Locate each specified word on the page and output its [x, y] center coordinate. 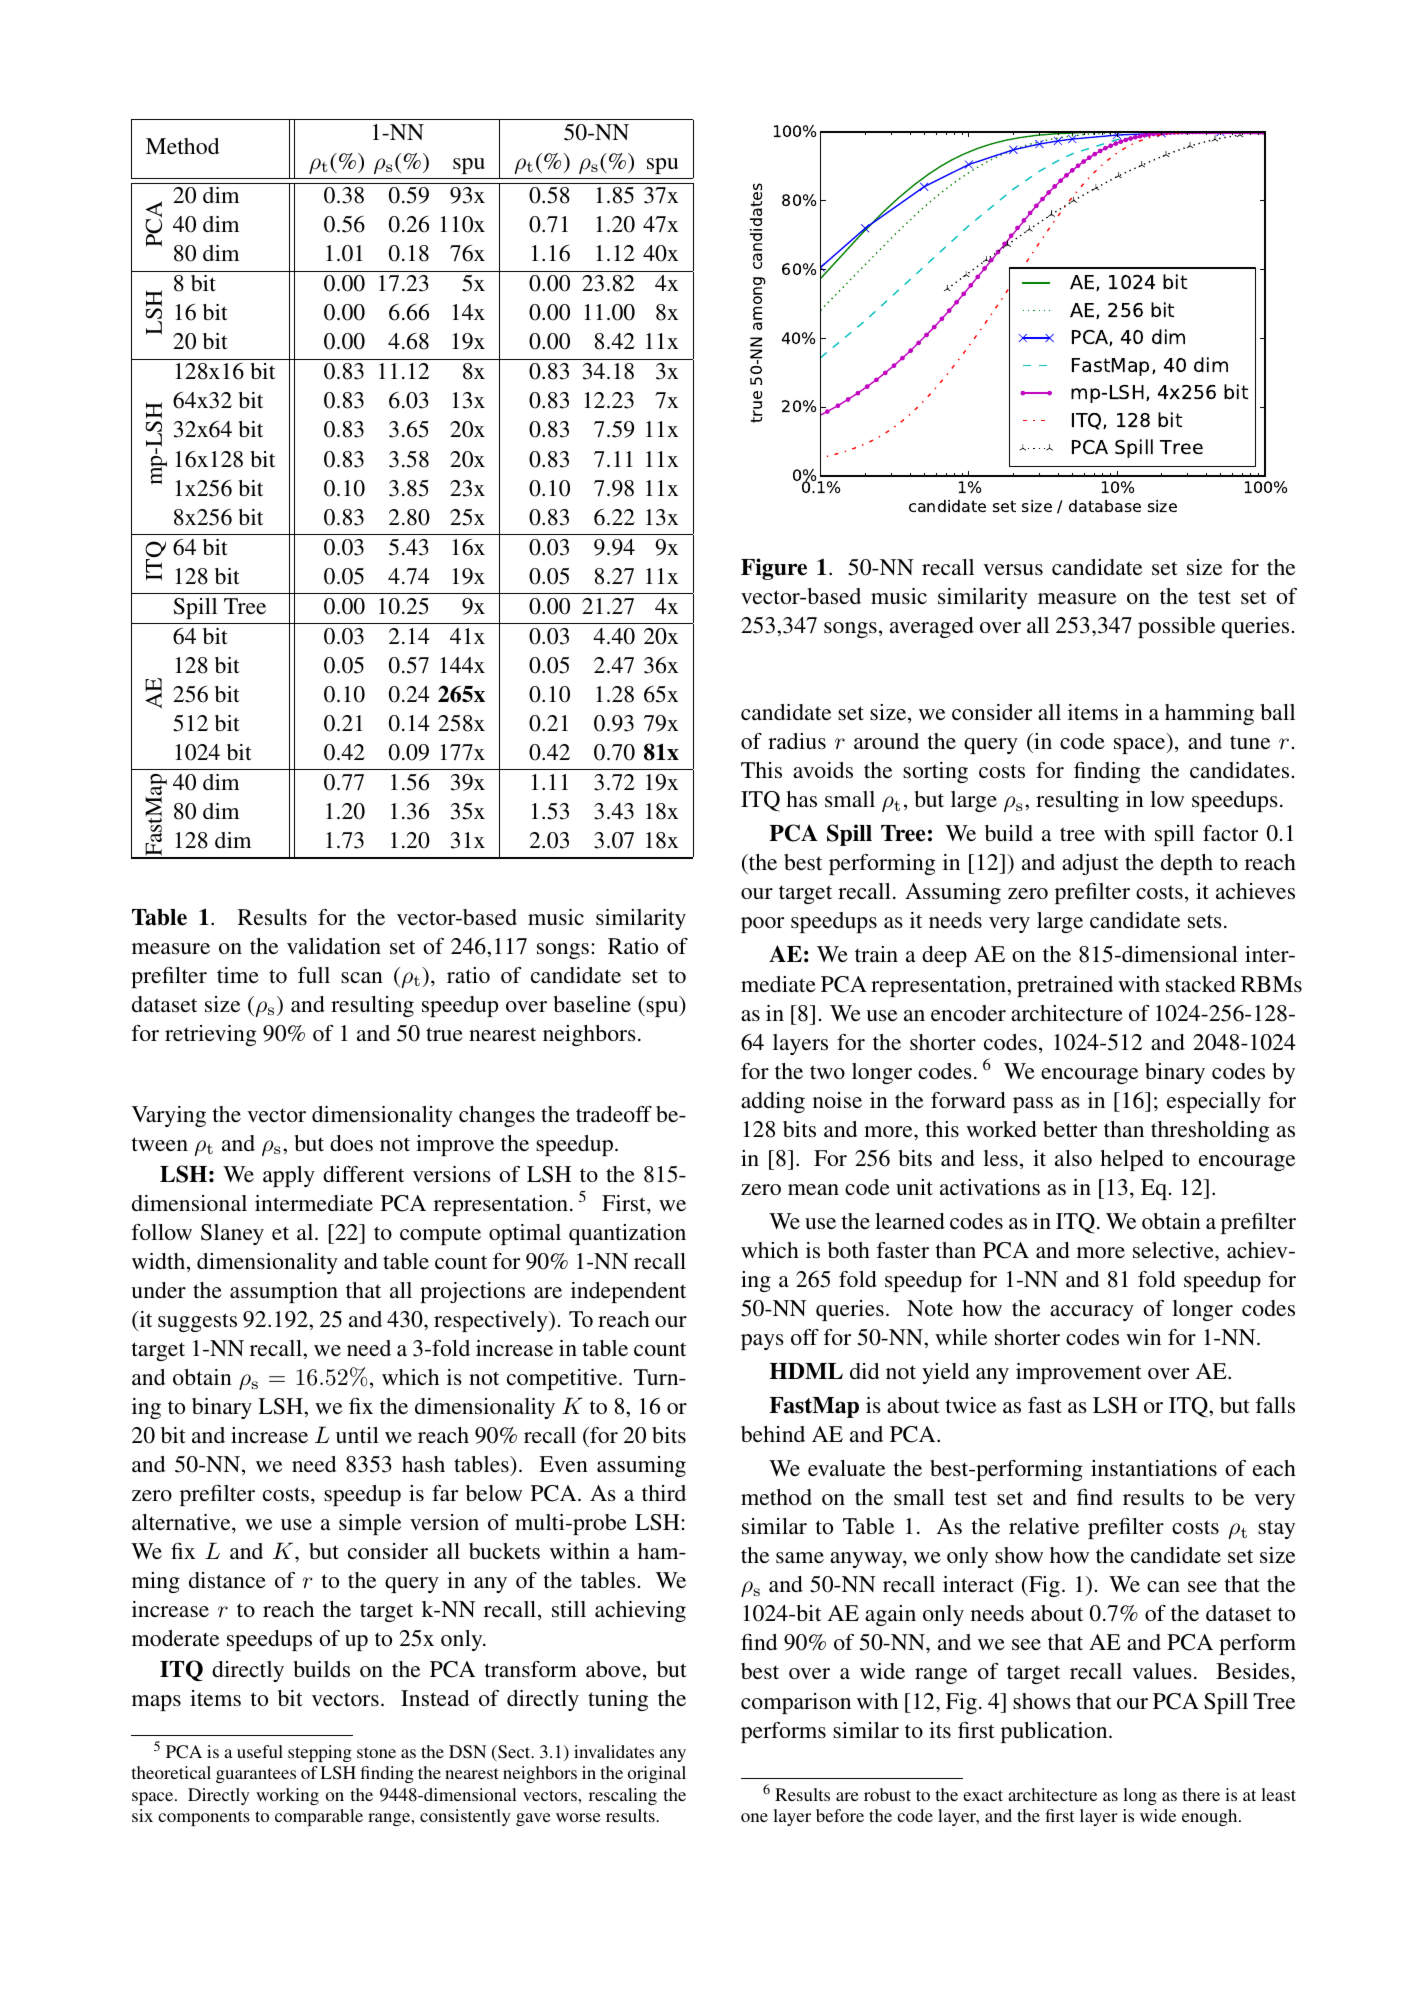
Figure [774, 569]
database [1105, 506]
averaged [932, 627]
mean [813, 1189]
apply [289, 1176]
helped [1132, 1160]
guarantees [256, 1775]
